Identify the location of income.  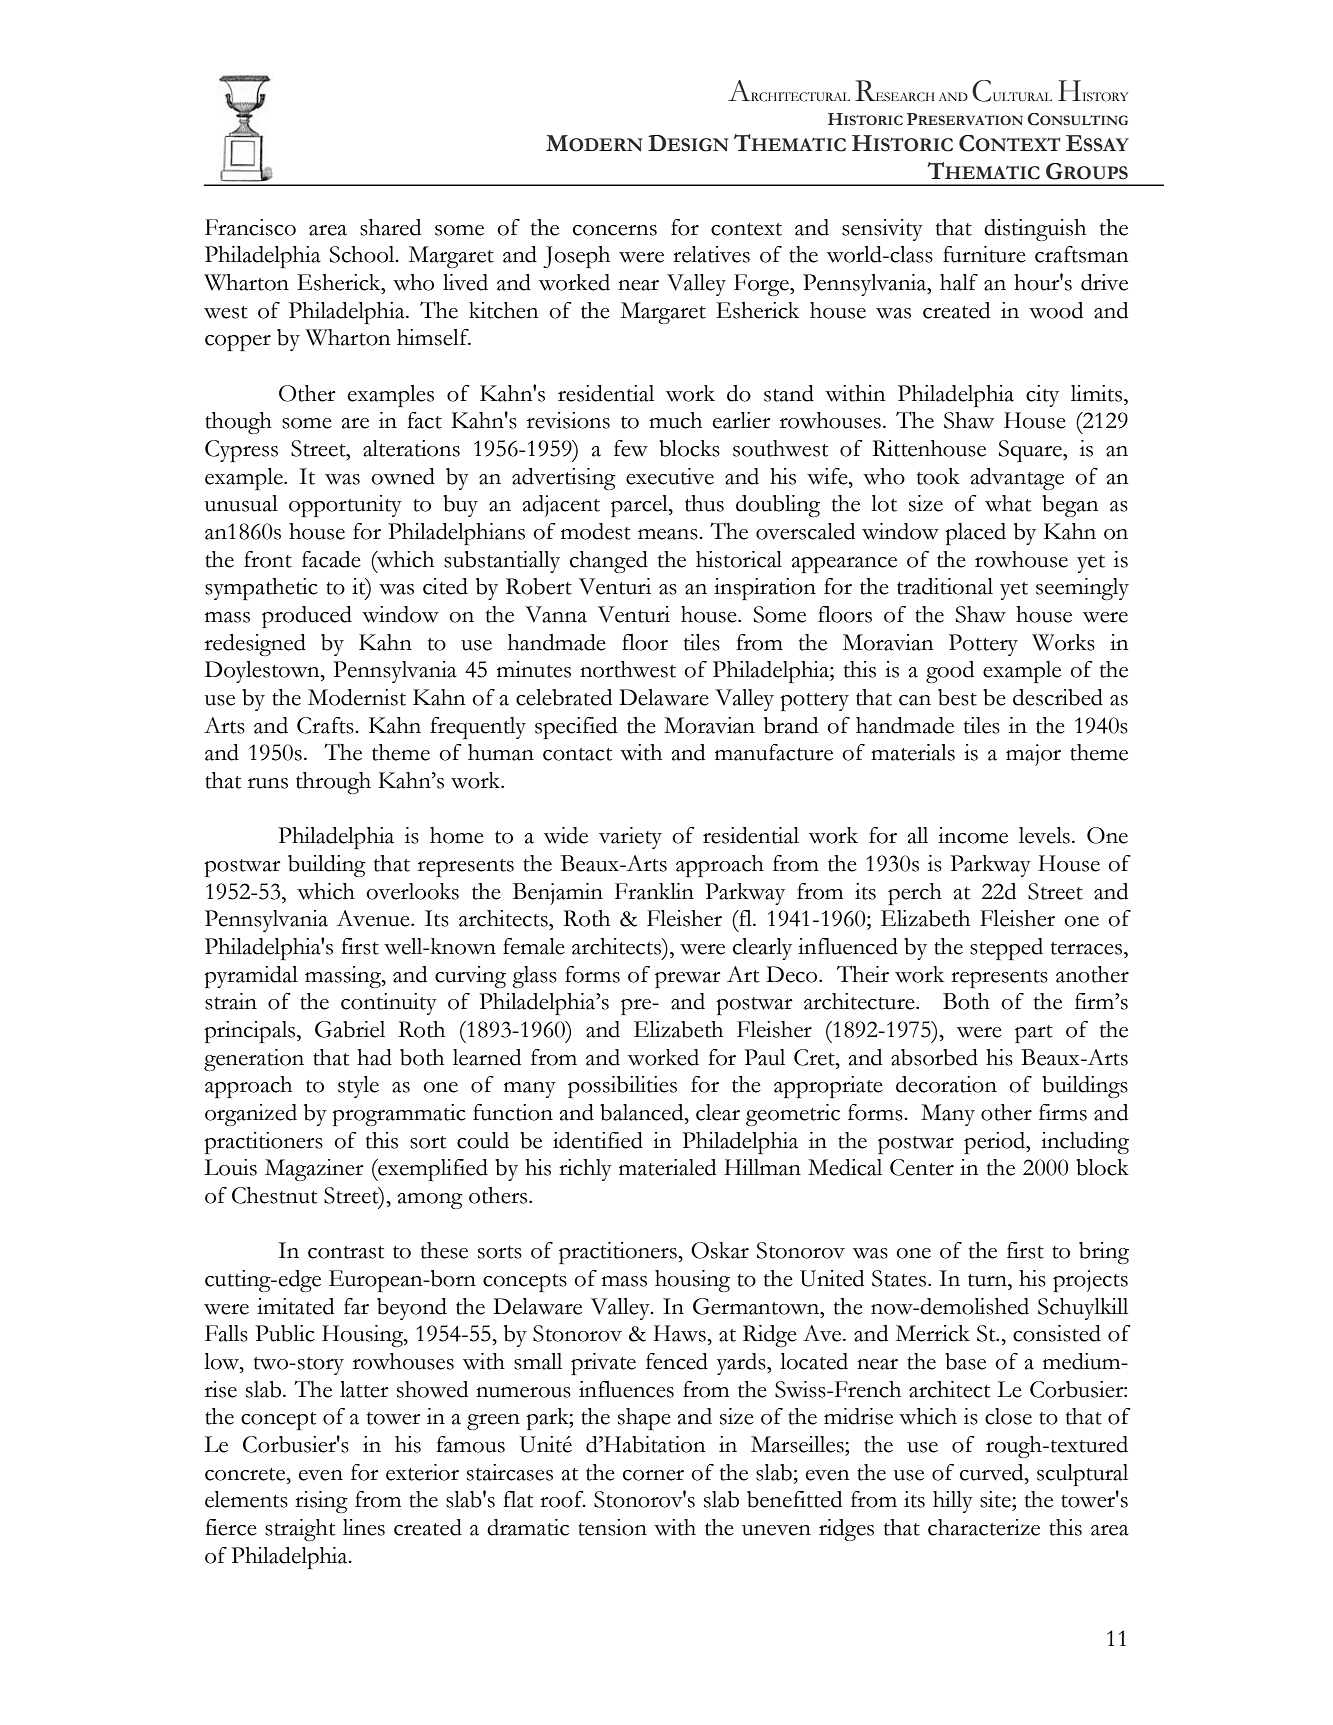
(973, 835).
